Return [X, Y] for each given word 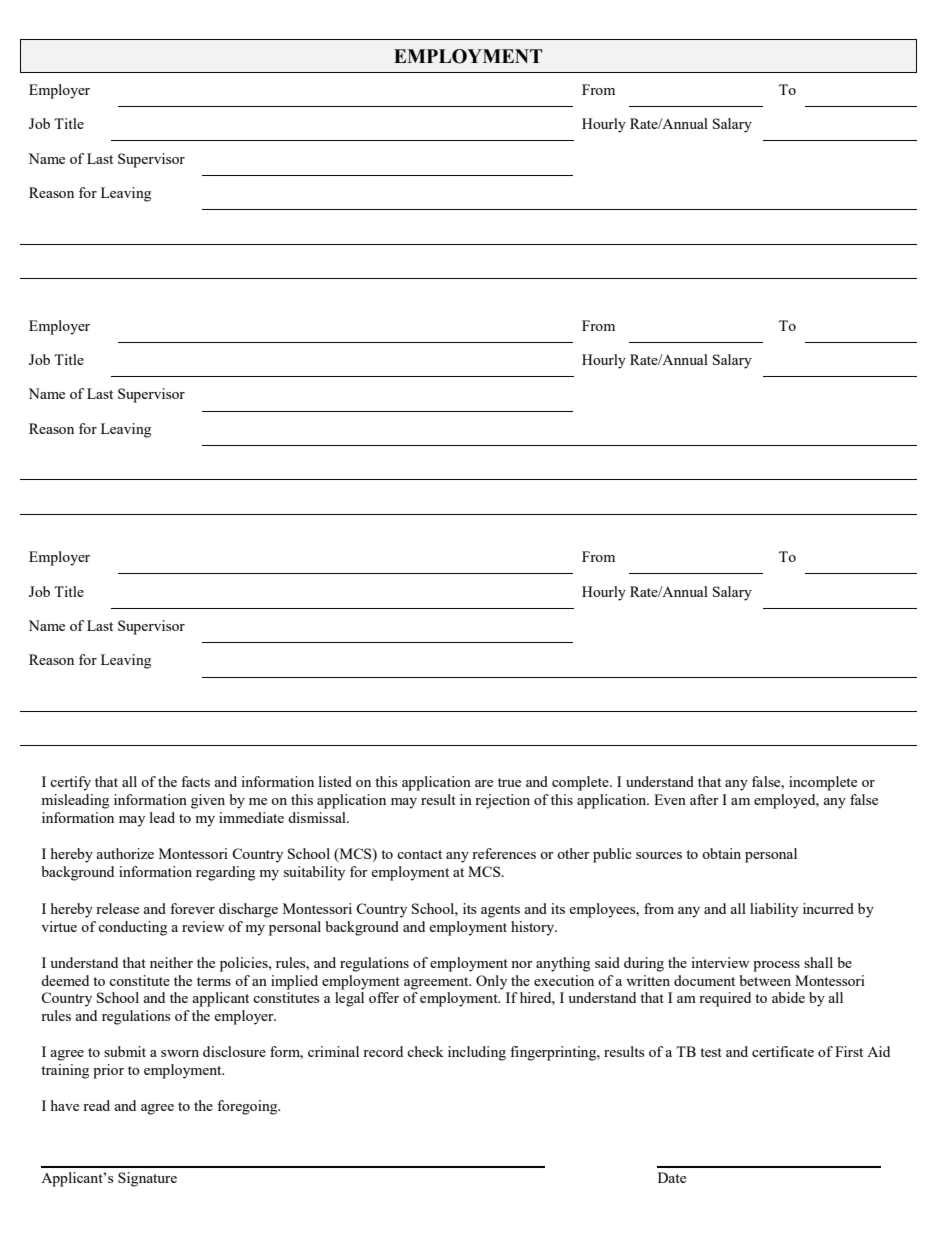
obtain [721, 853]
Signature [147, 1179]
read [96, 1105]
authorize [125, 853]
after [704, 799]
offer [384, 997]
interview [720, 962]
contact [419, 854]
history [534, 928]
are [484, 783]
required [725, 999]
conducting [132, 928]
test [711, 1052]
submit [125, 1051]
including [477, 1053]
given [208, 801]
